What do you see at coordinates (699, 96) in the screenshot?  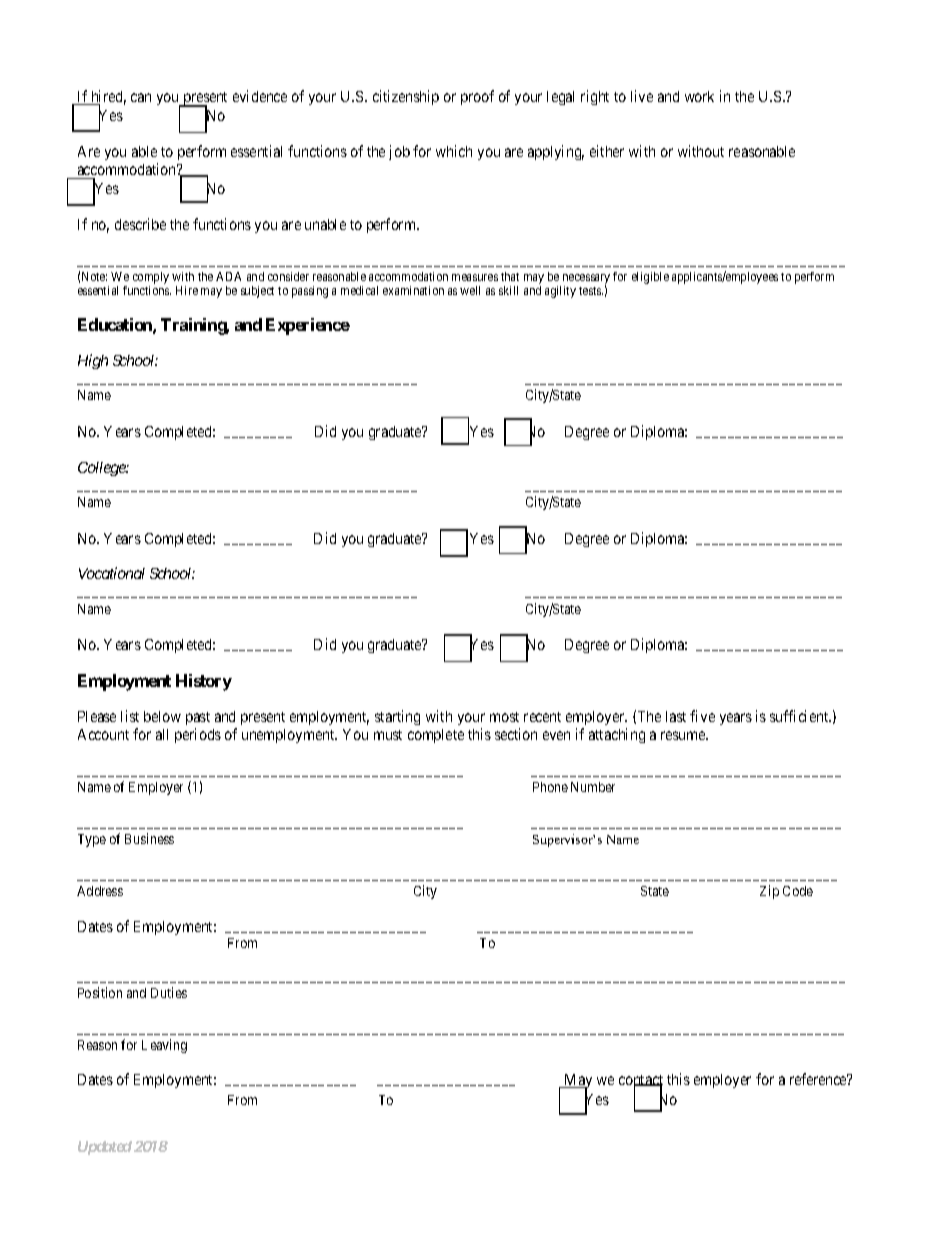 I see `work` at bounding box center [699, 96].
